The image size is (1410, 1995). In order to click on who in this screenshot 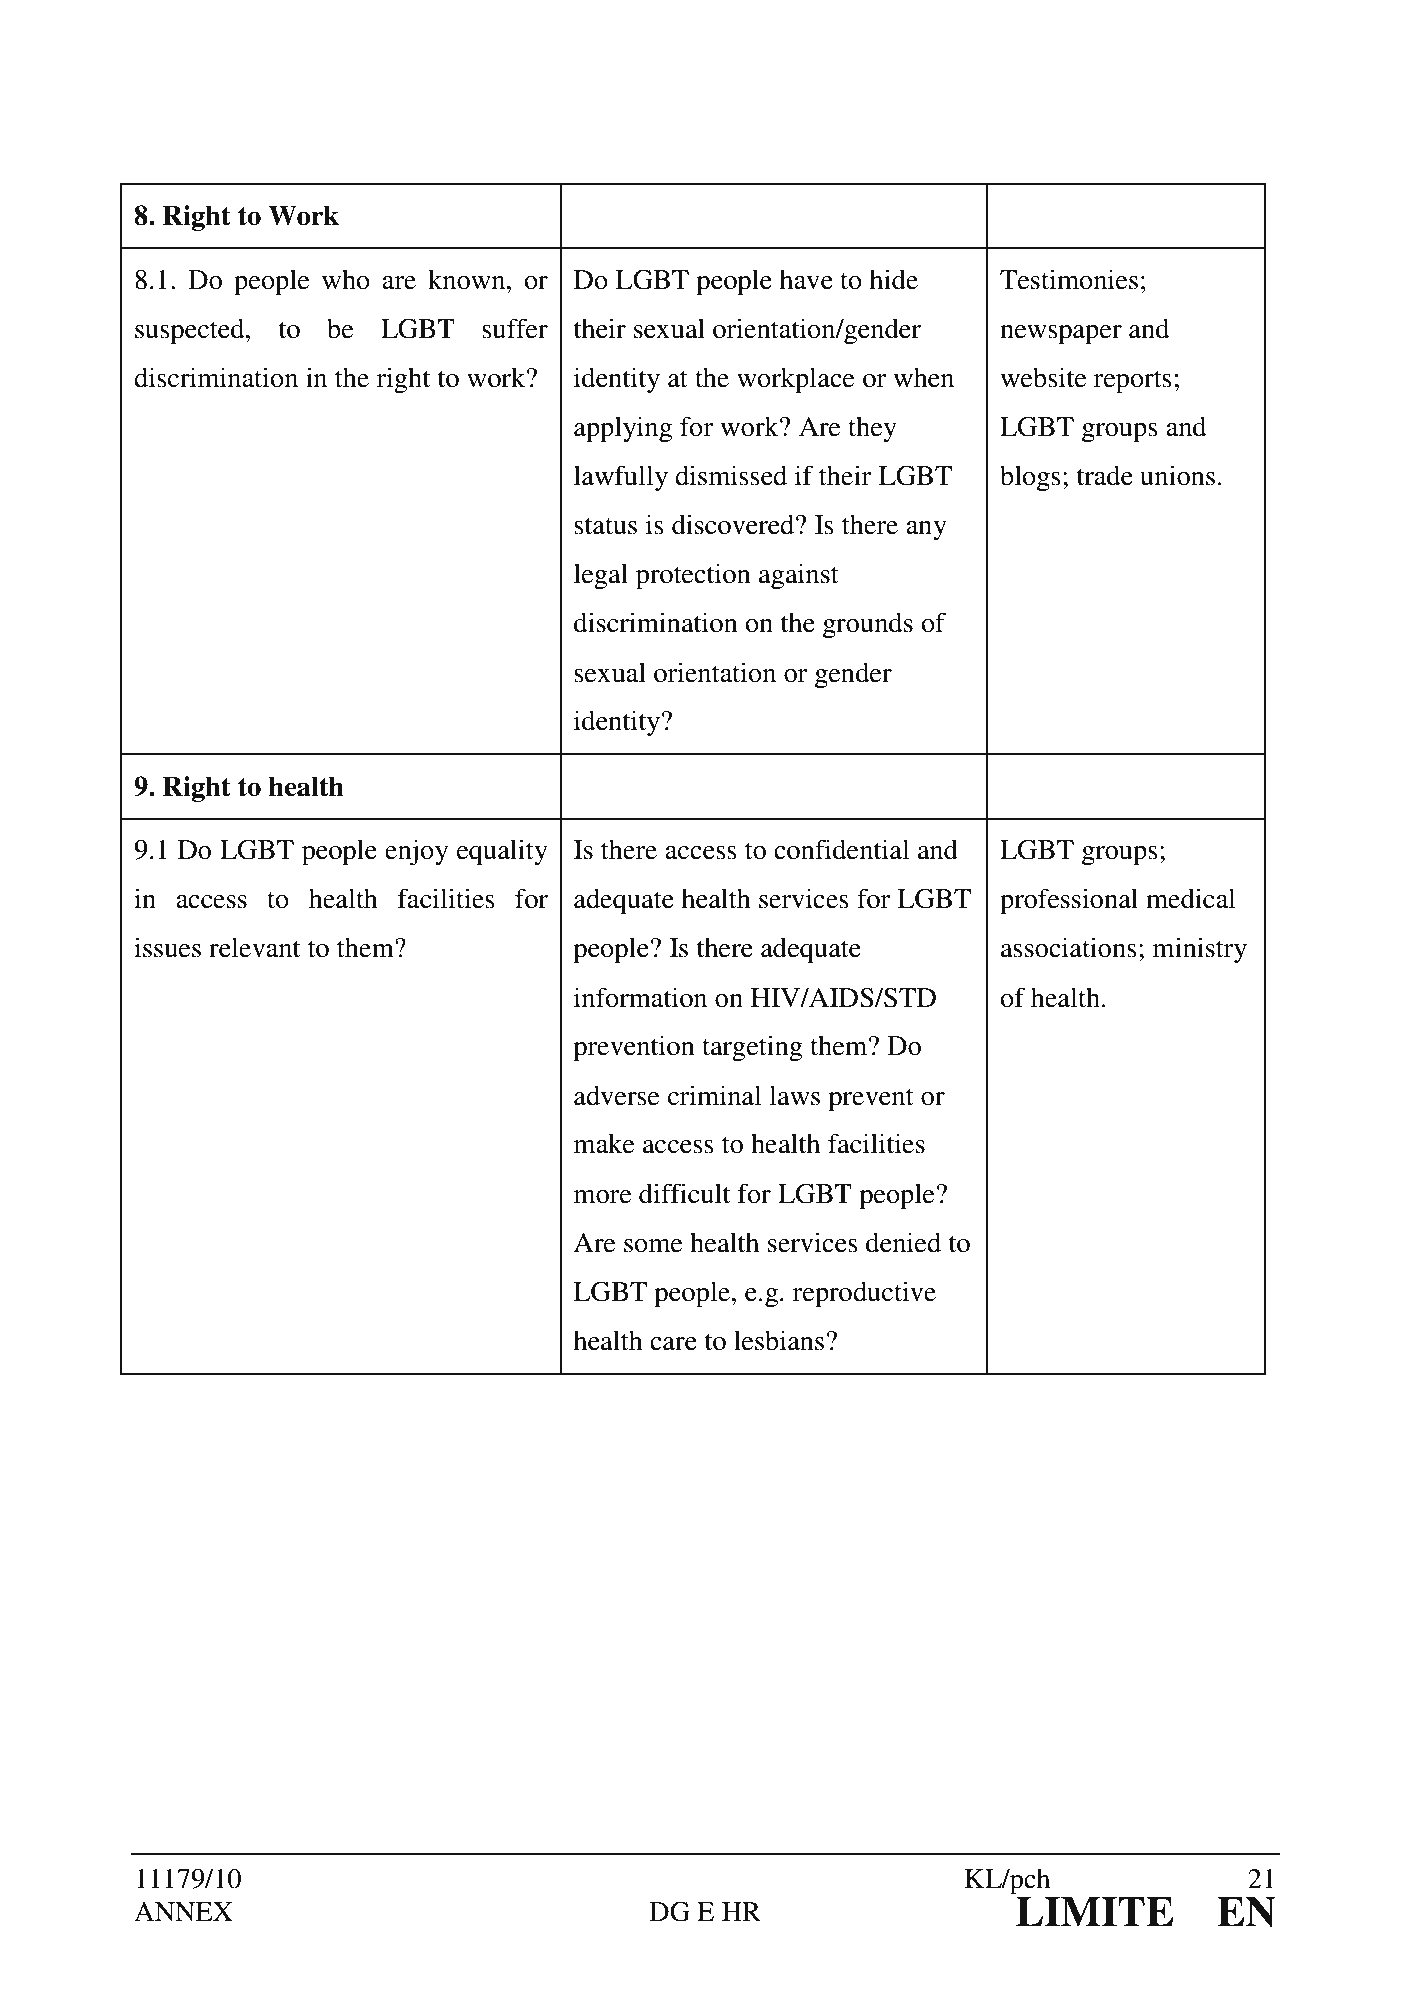, I will do `click(346, 280)`.
